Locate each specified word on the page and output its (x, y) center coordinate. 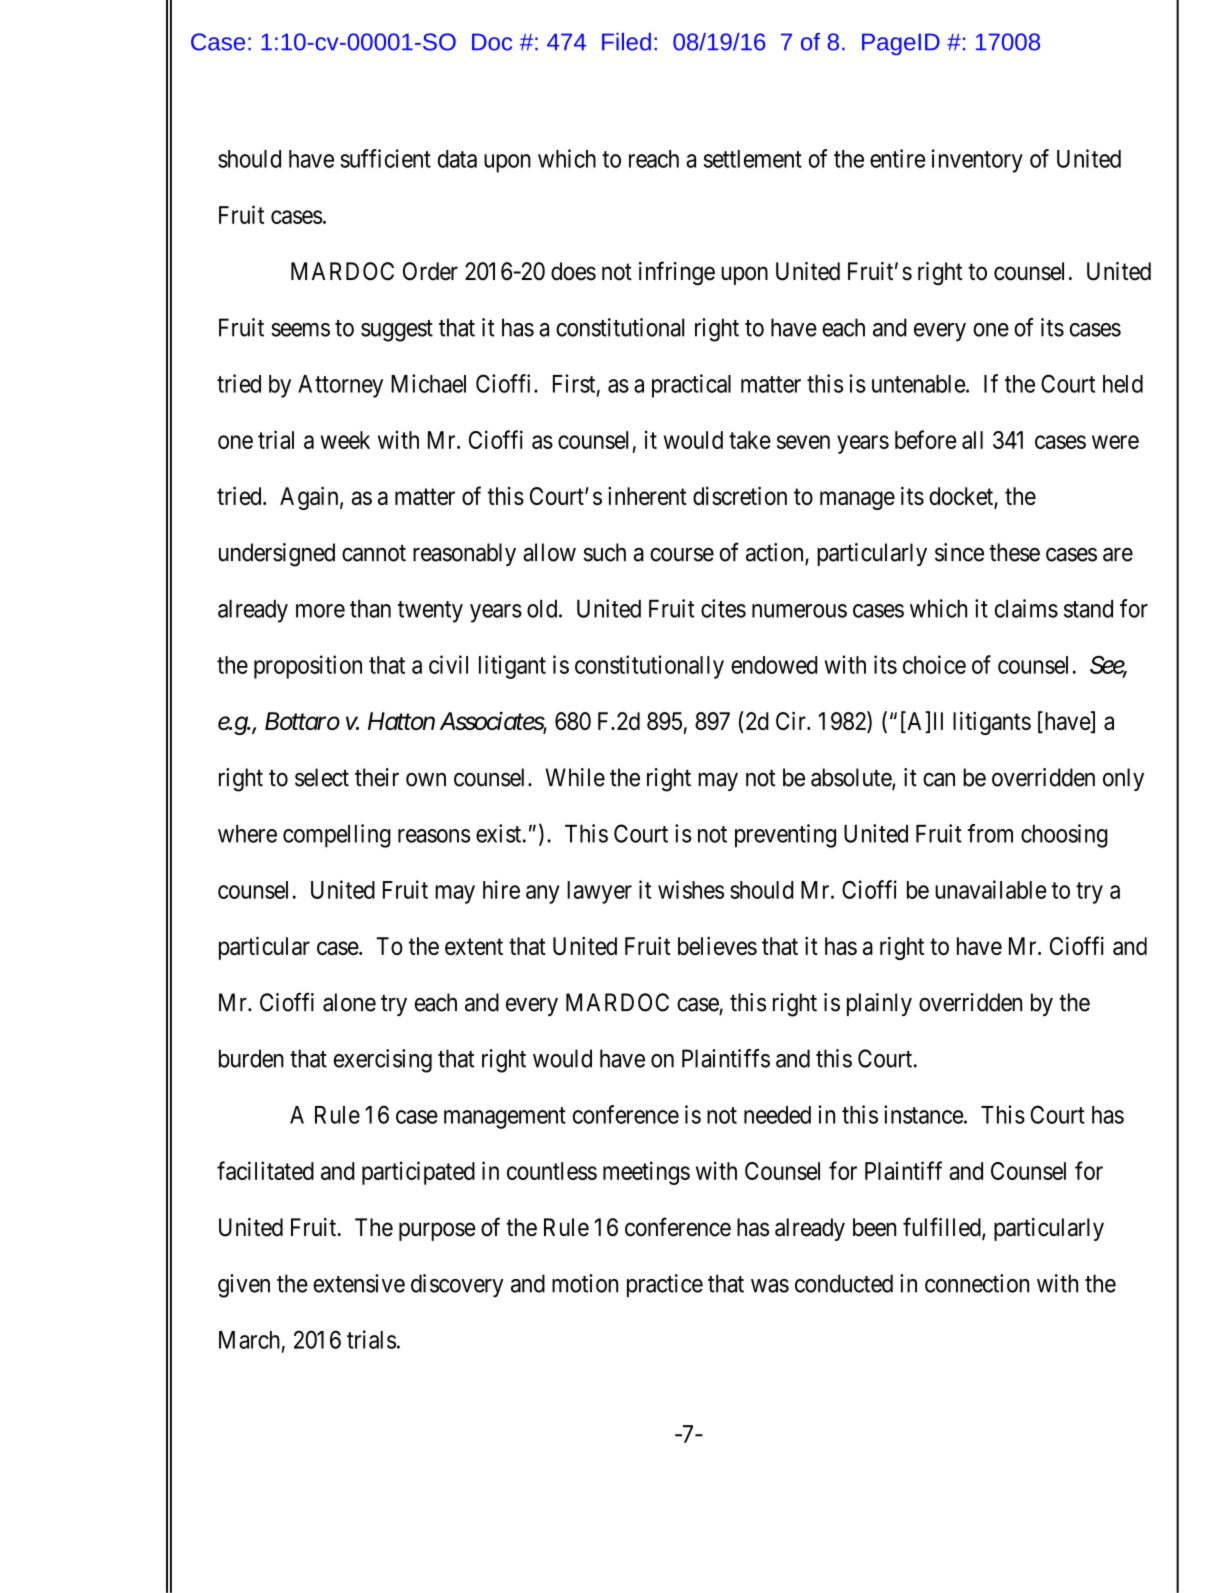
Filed (626, 42)
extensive (359, 1283)
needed (777, 1115)
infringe (677, 273)
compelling (337, 836)
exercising (383, 1061)
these (1014, 552)
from (990, 833)
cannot (374, 553)
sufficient (385, 158)
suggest (397, 331)
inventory (977, 161)
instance (923, 1114)
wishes (691, 889)
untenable (918, 384)
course (682, 555)
